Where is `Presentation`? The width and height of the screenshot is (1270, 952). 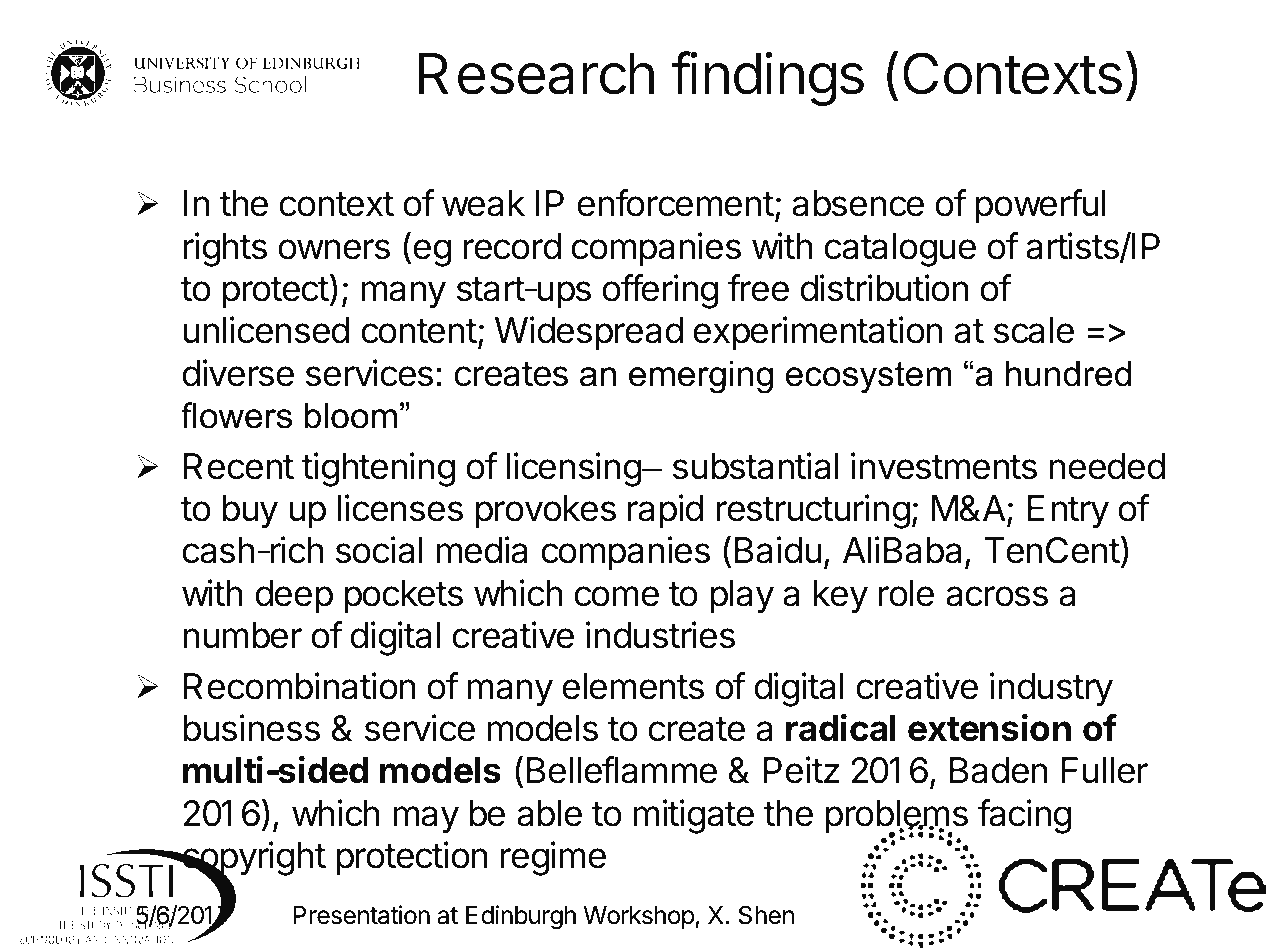 Presentation is located at coordinates (361, 915).
